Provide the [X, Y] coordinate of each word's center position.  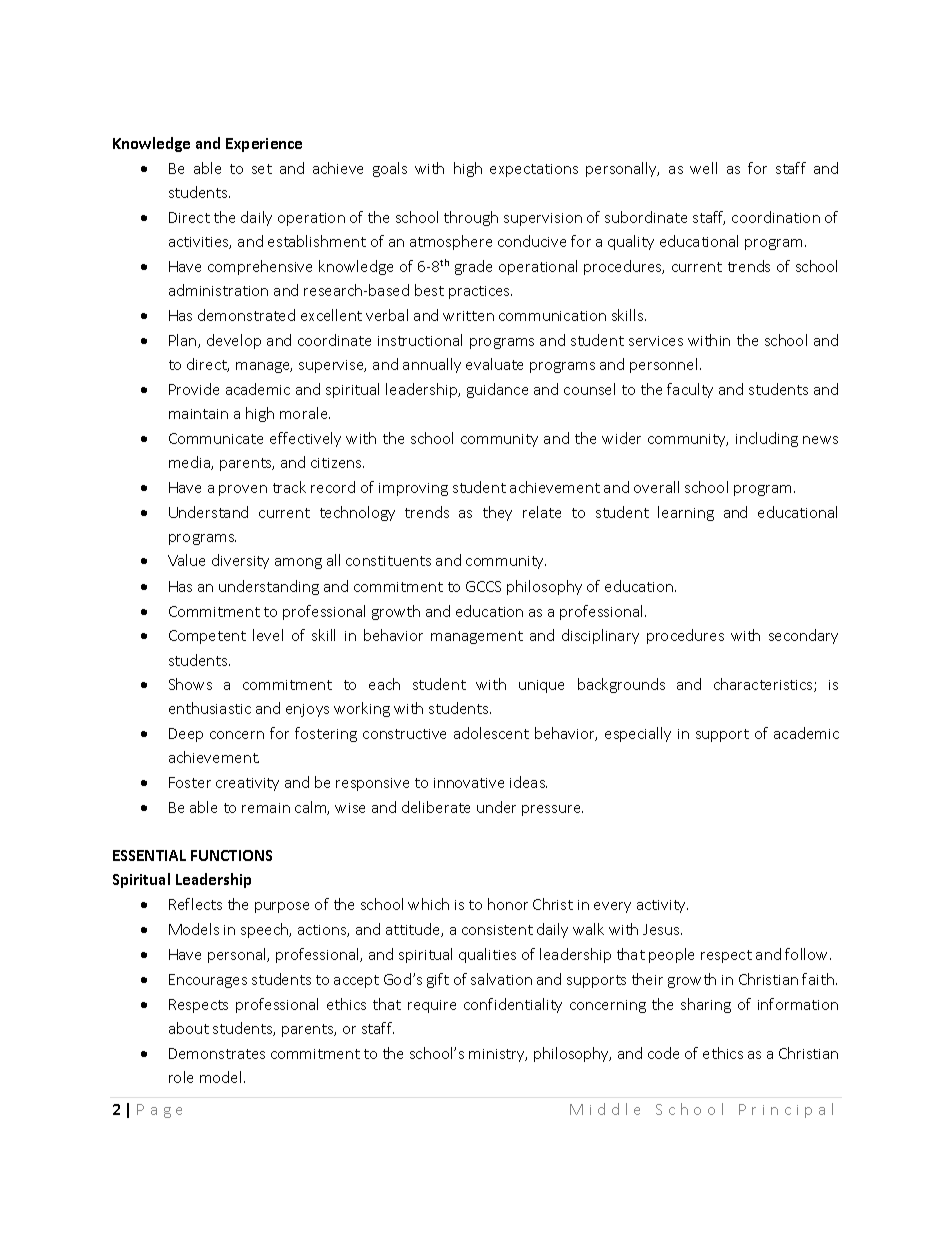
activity [662, 906]
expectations [534, 170]
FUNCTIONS [231, 855]
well [703, 168]
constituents [388, 561]
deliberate [436, 807]
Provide [194, 389]
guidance [497, 390]
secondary [803, 636]
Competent [207, 637]
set [262, 169]
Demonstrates [217, 1053]
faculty [690, 390]
